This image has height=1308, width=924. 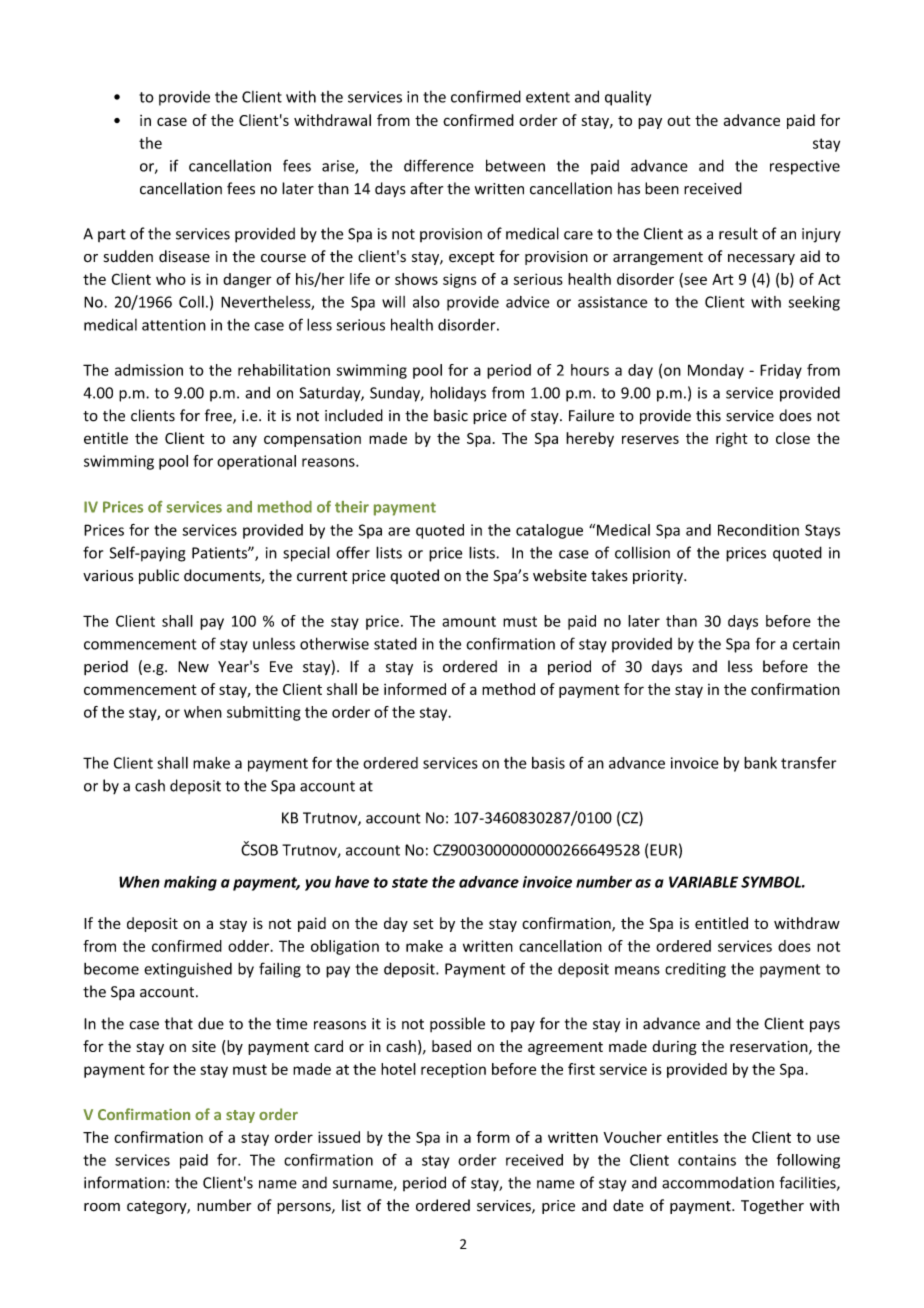 I want to click on out, so click(x=679, y=121).
